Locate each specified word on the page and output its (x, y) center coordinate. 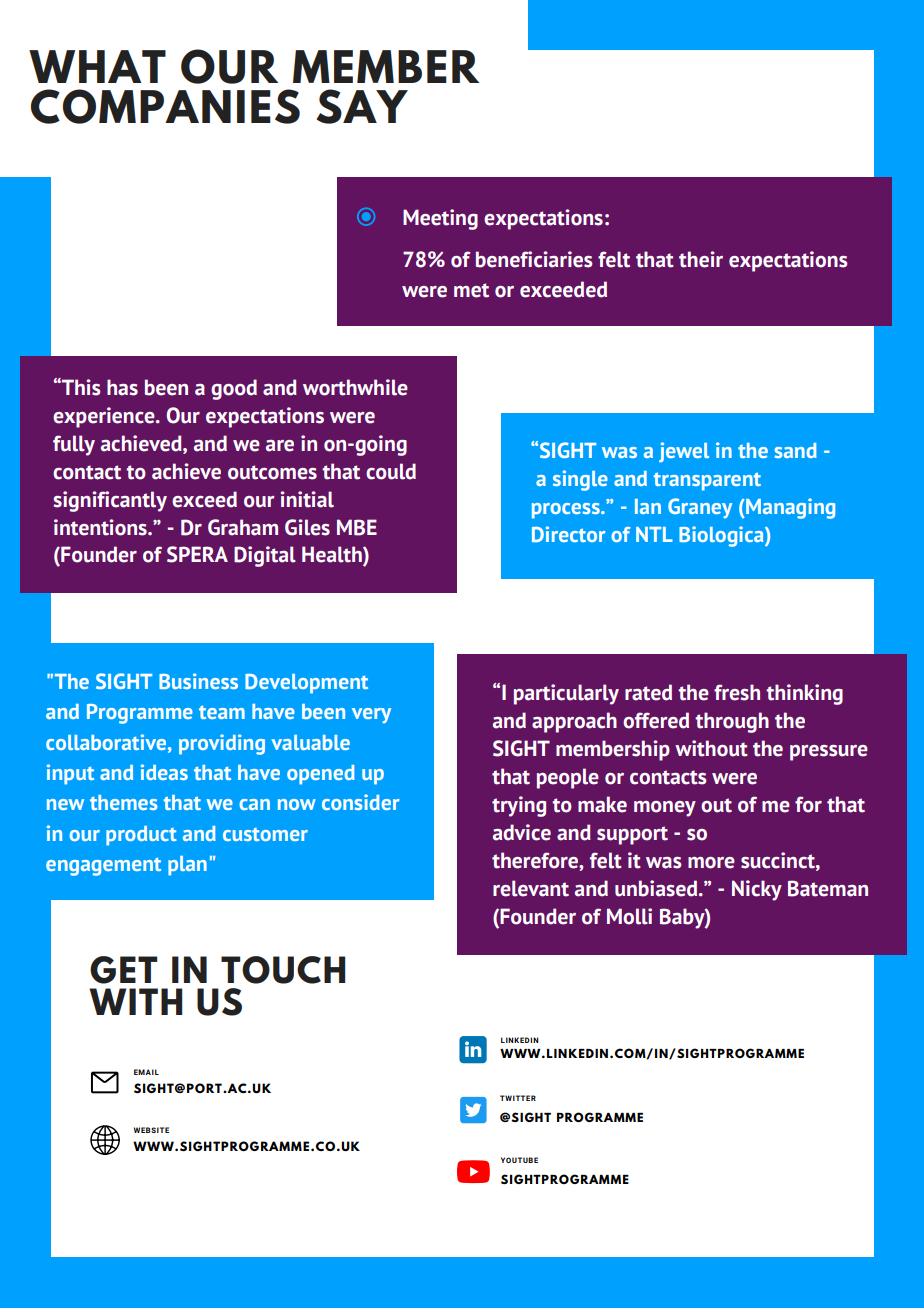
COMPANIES (165, 106)
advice (522, 832)
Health (333, 555)
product (141, 836)
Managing (789, 508)
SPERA (197, 554)
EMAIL (146, 1072)
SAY (362, 106)
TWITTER (518, 1098)
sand (796, 450)
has (122, 387)
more (711, 863)
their (701, 259)
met (471, 290)
